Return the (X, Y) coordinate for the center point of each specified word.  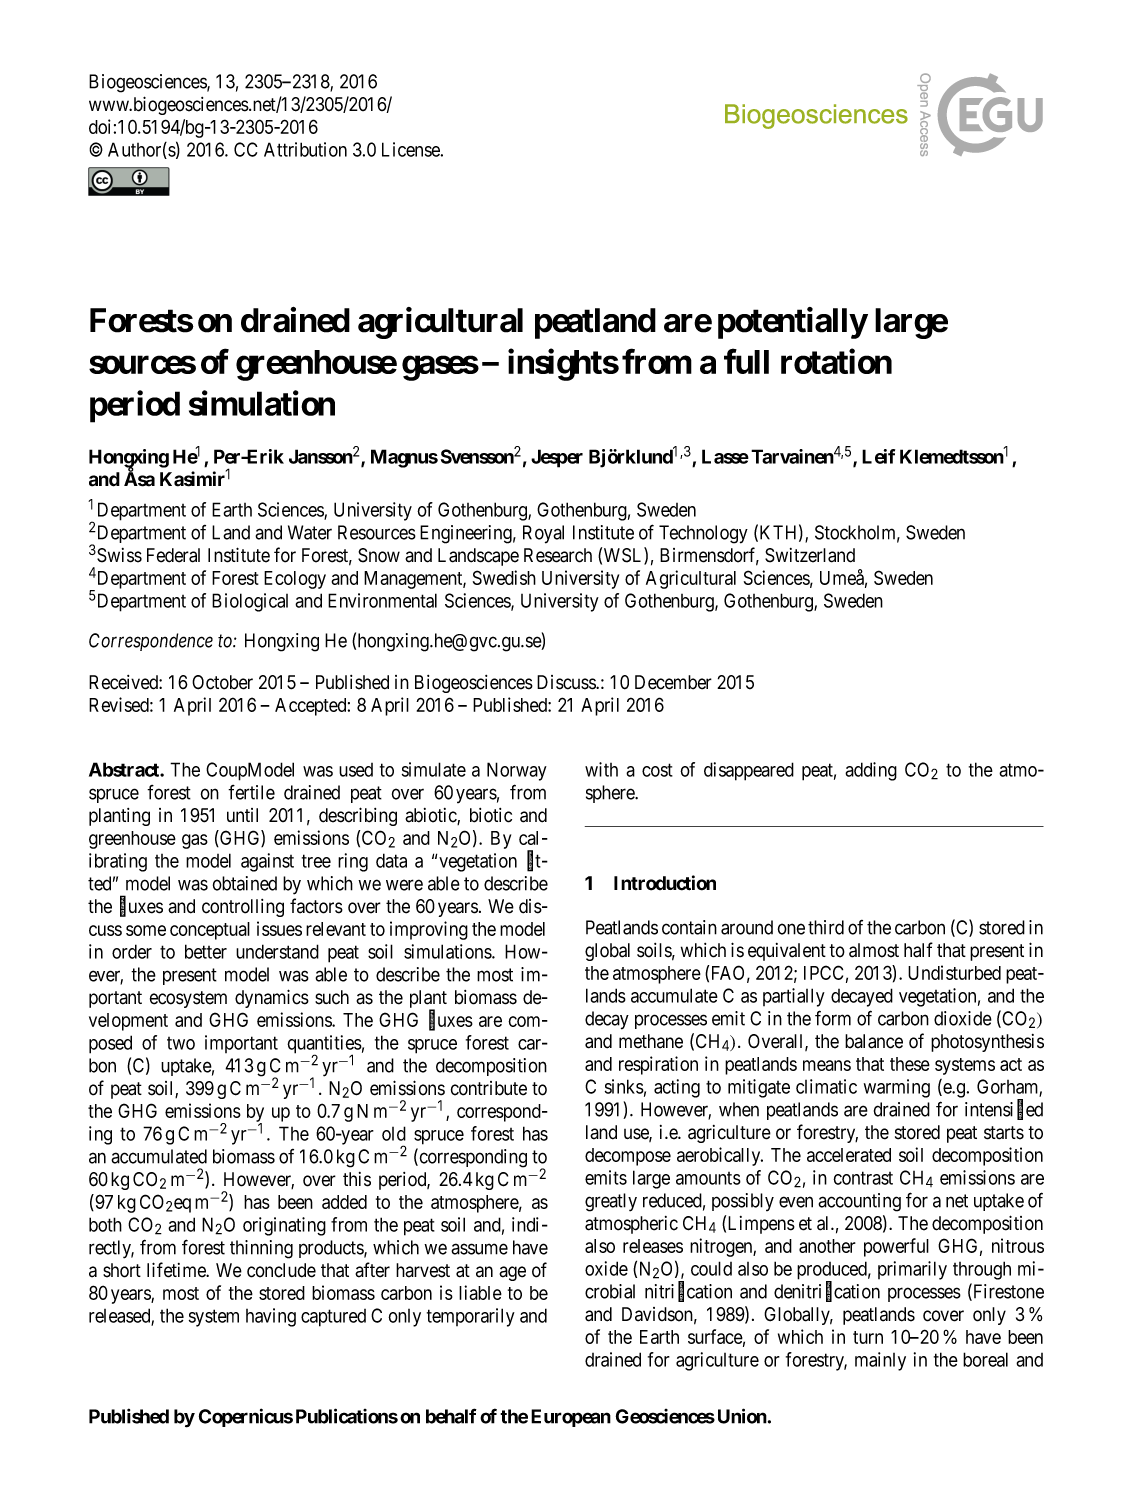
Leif (878, 456)
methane (651, 1041)
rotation (836, 361)
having (271, 1317)
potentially (792, 323)
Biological (250, 602)
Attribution (305, 149)
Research (558, 555)
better (206, 951)
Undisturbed (954, 972)
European (571, 1418)
